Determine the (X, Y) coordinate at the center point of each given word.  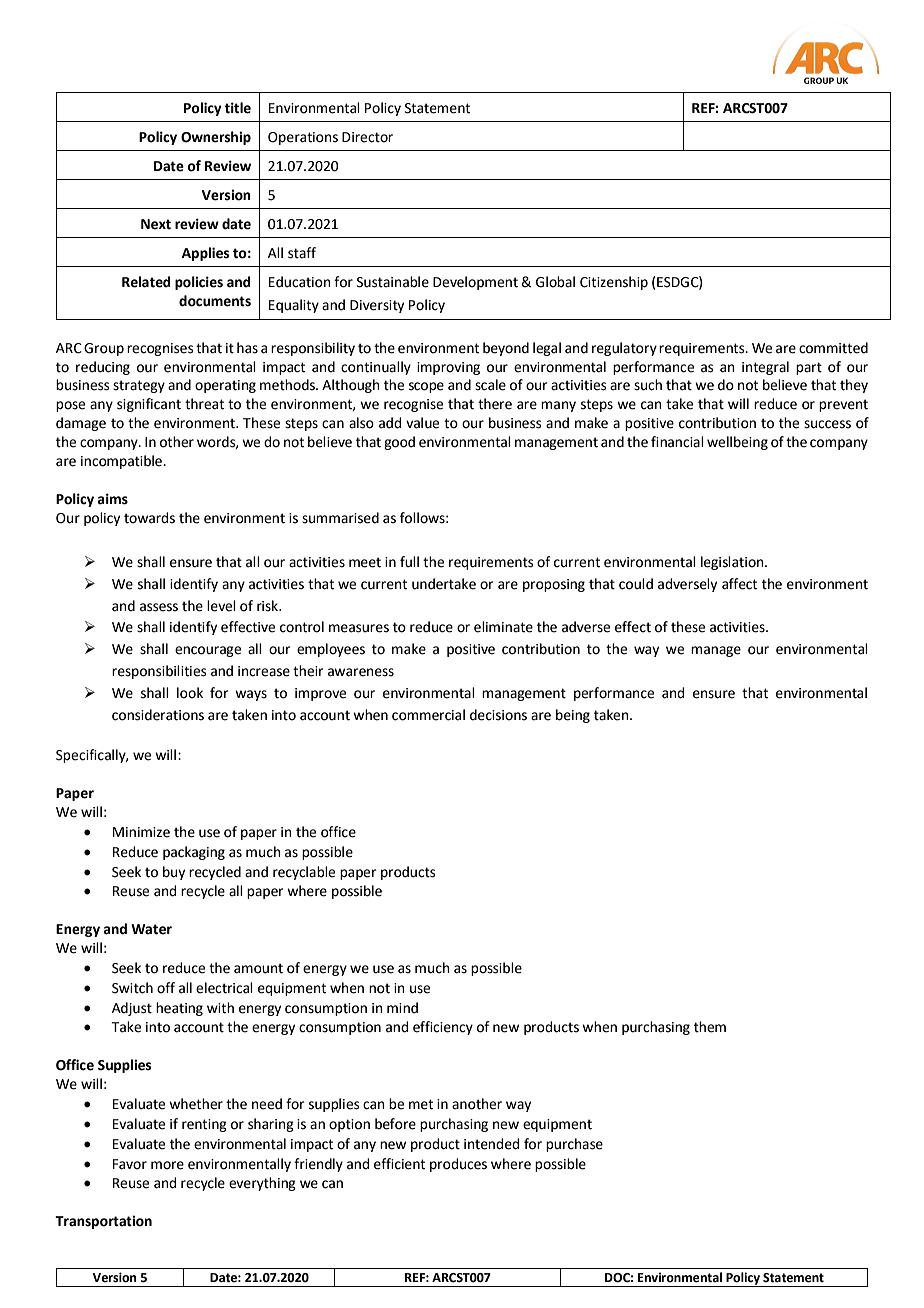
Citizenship (614, 283)
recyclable (304, 873)
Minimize (141, 832)
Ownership (216, 138)
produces (458, 1165)
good (399, 443)
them (710, 1027)
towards (149, 518)
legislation (733, 563)
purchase (574, 1145)
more (167, 1165)
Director (367, 137)
